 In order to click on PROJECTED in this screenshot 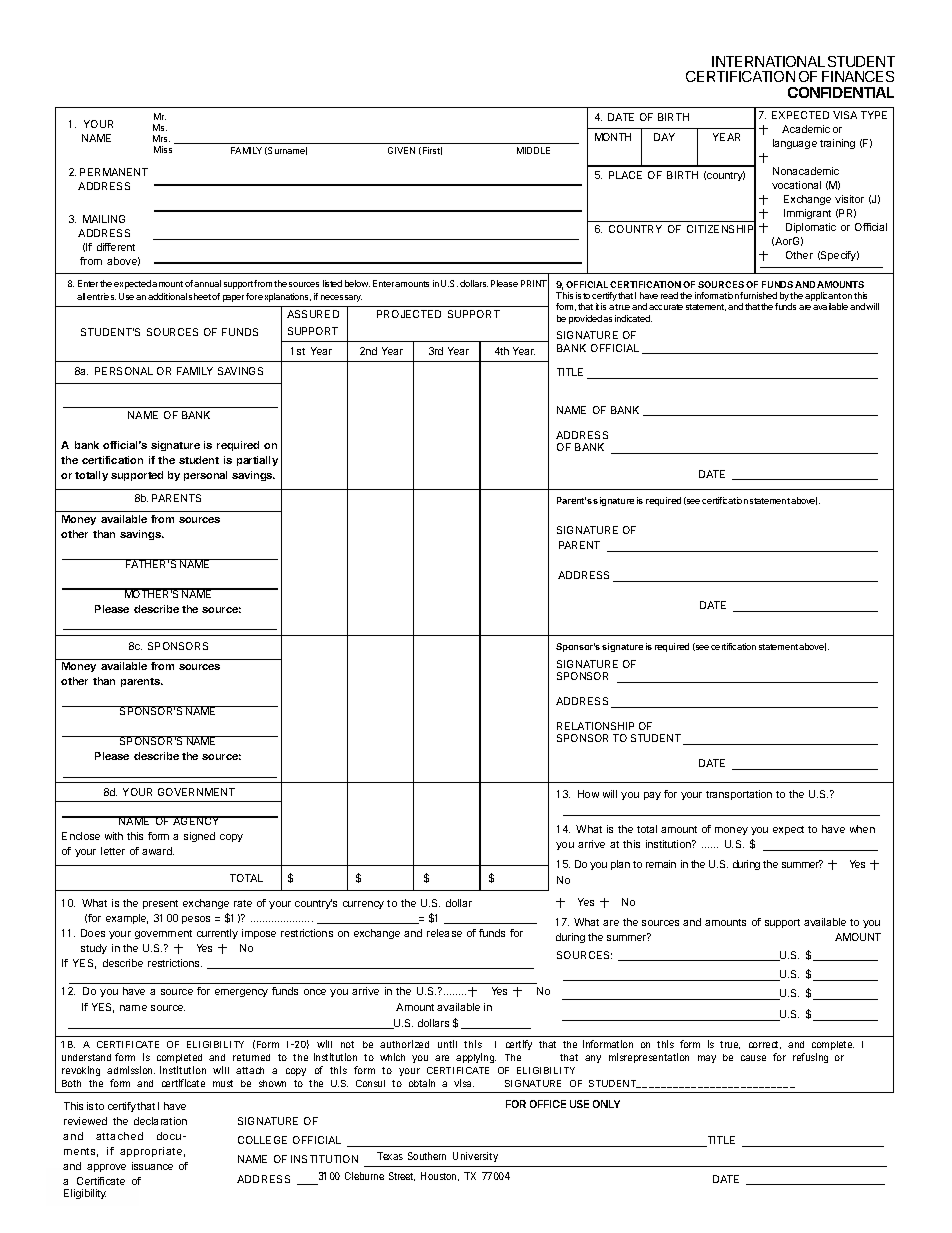, I will do `click(409, 314)`.
